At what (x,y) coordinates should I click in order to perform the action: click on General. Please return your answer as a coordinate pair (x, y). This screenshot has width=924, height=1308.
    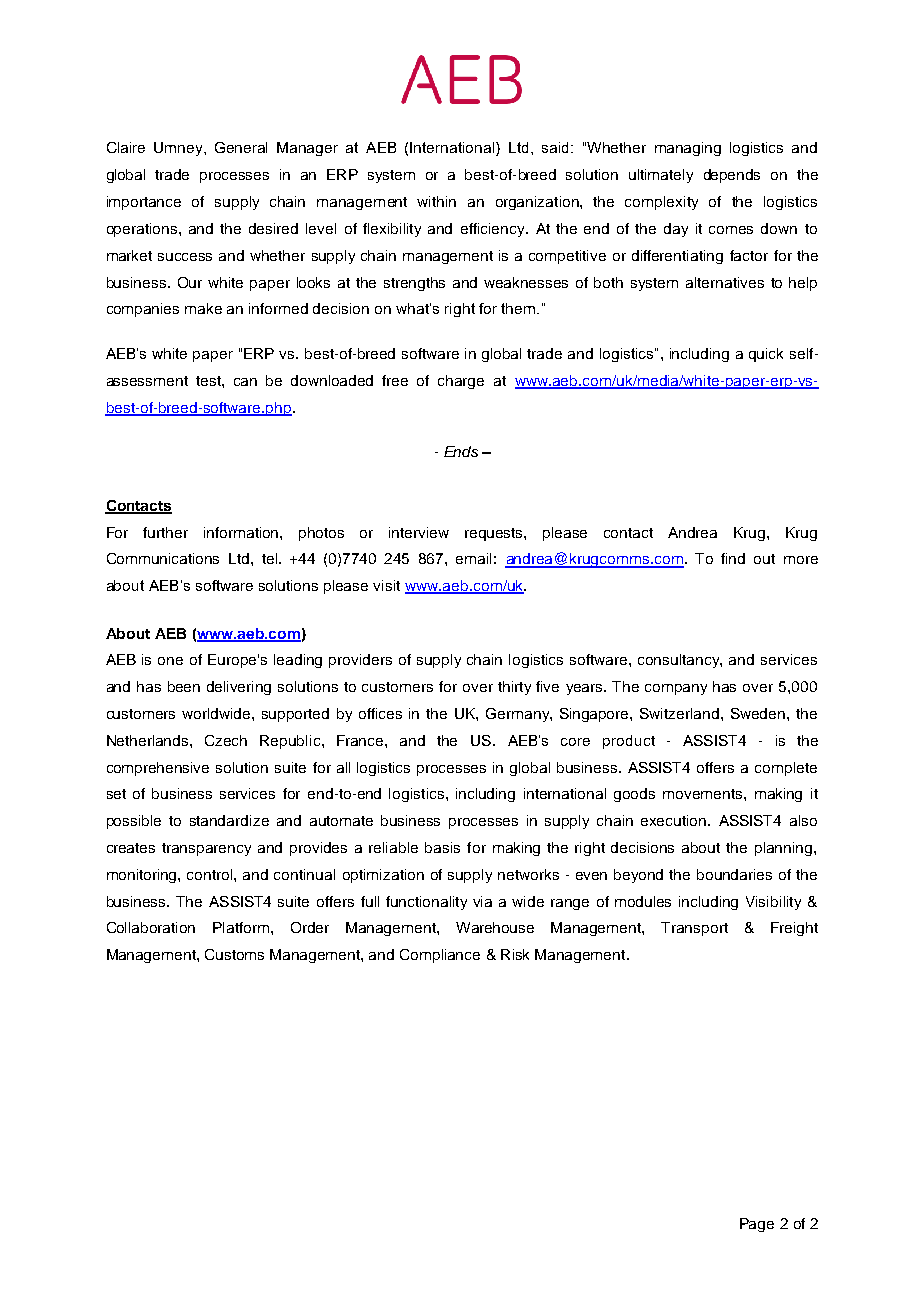
    Looking at the image, I should click on (241, 147).
